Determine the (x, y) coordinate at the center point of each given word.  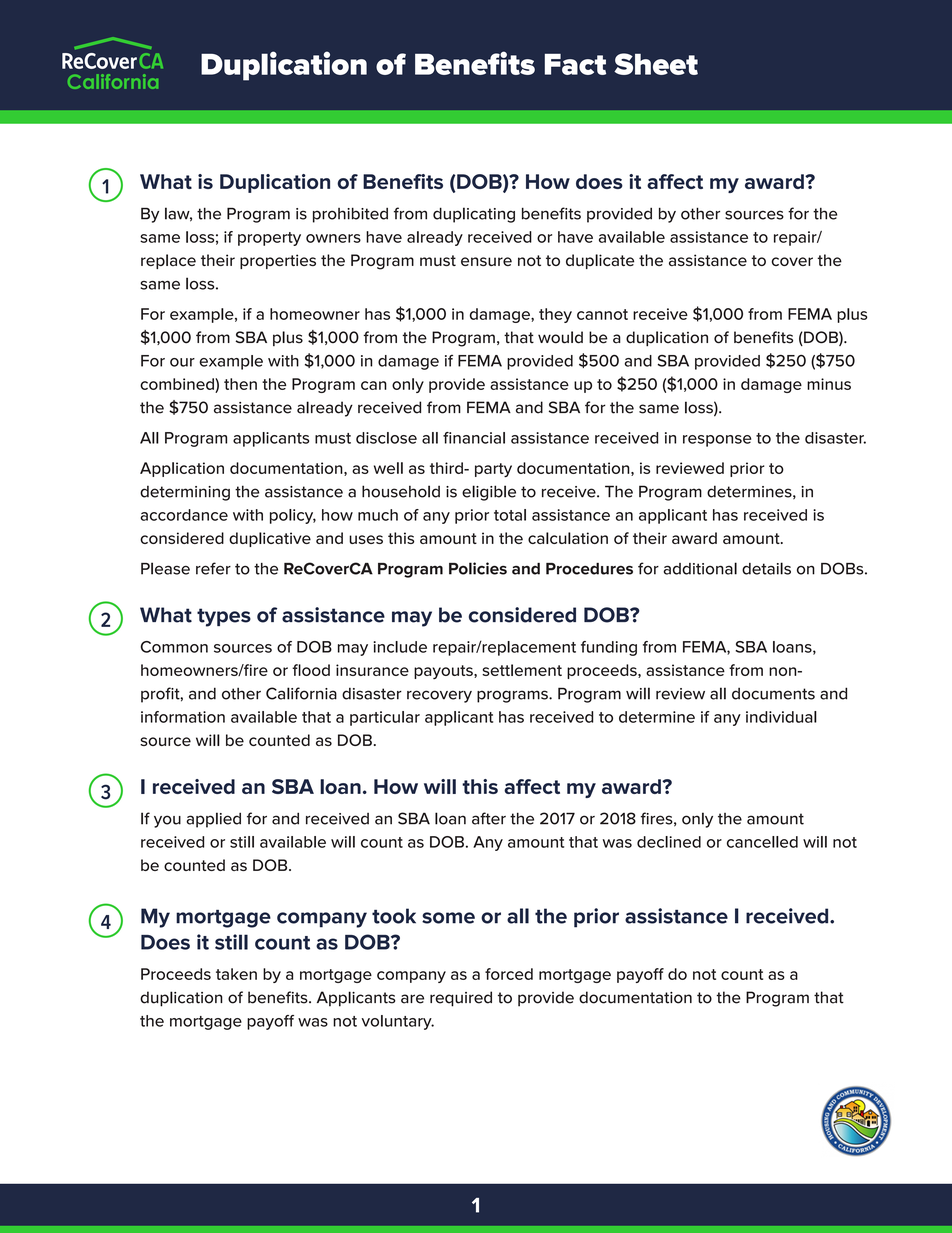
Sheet (656, 64)
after (489, 818)
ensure (486, 261)
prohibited (350, 215)
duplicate (600, 261)
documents (773, 694)
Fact (575, 64)
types (224, 617)
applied (213, 820)
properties (278, 261)
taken (236, 974)
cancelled (762, 842)
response (717, 441)
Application (182, 469)
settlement (522, 670)
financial (474, 438)
